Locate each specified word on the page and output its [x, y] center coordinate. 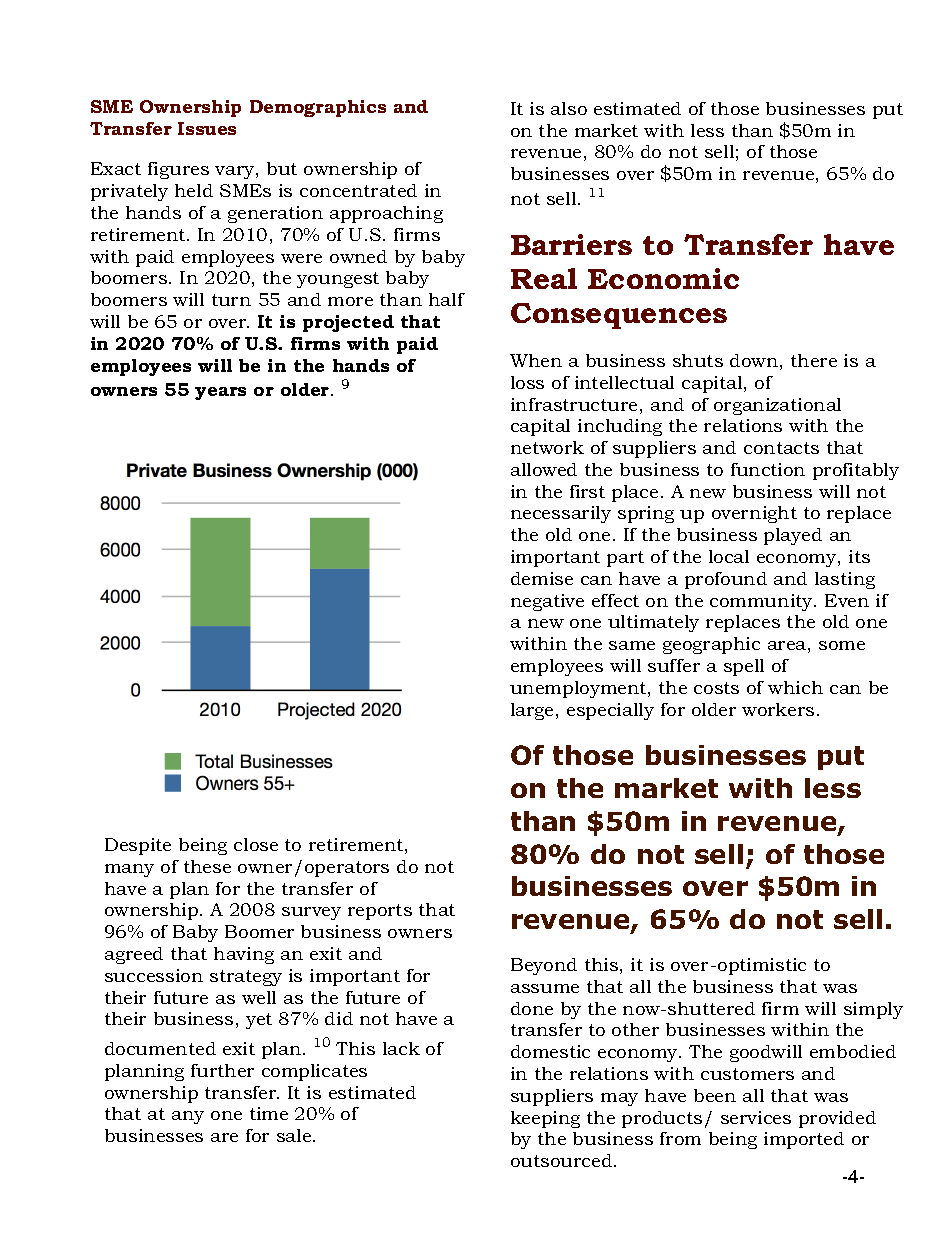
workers [778, 709]
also [569, 108]
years [220, 393]
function [768, 469]
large [532, 711]
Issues [207, 128]
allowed [544, 469]
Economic [663, 278]
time [269, 1113]
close [256, 844]
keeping [545, 1119]
